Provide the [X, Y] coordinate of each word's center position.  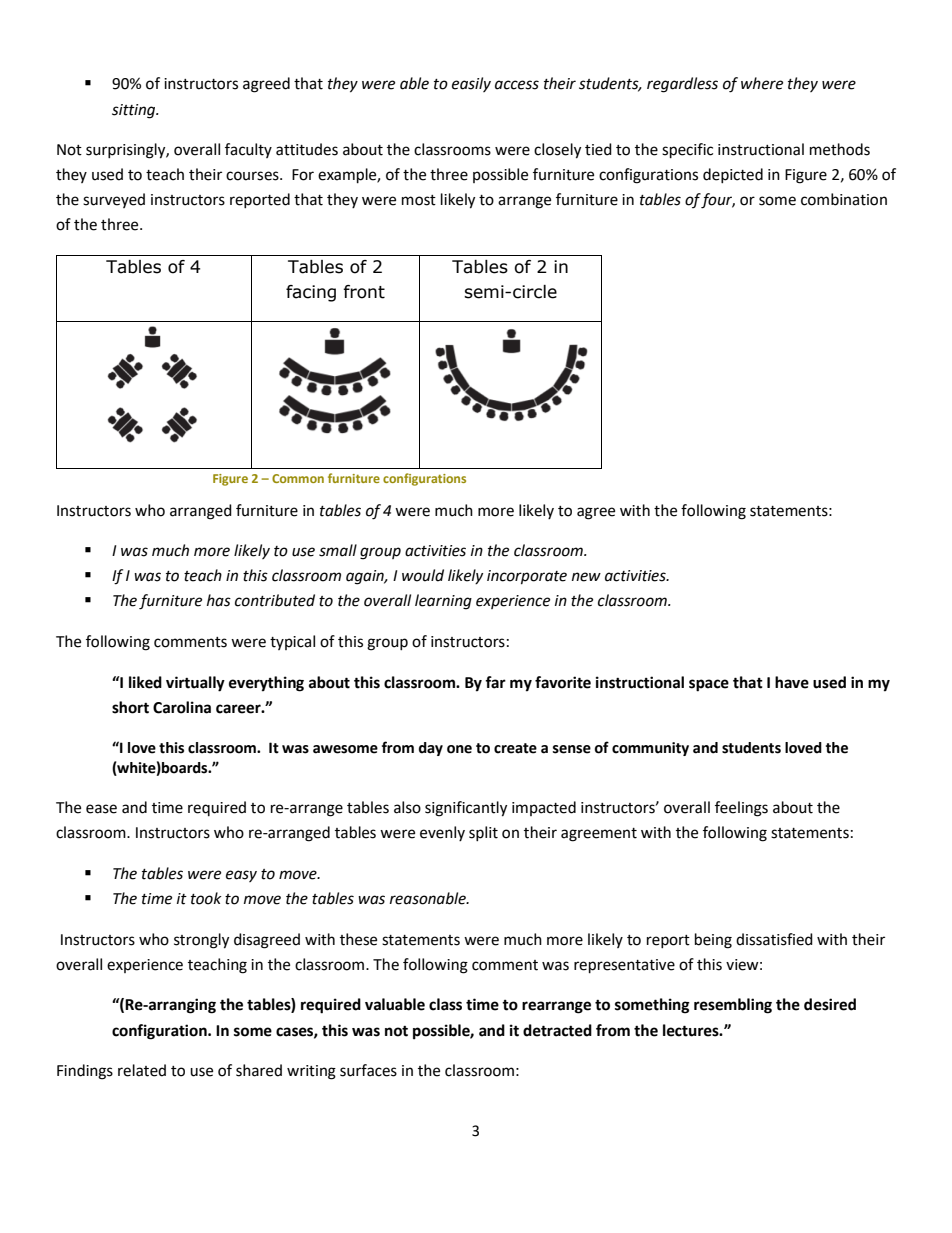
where [762, 83]
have [792, 682]
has [219, 600]
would [423, 575]
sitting [135, 111]
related [142, 1070]
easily [471, 84]
